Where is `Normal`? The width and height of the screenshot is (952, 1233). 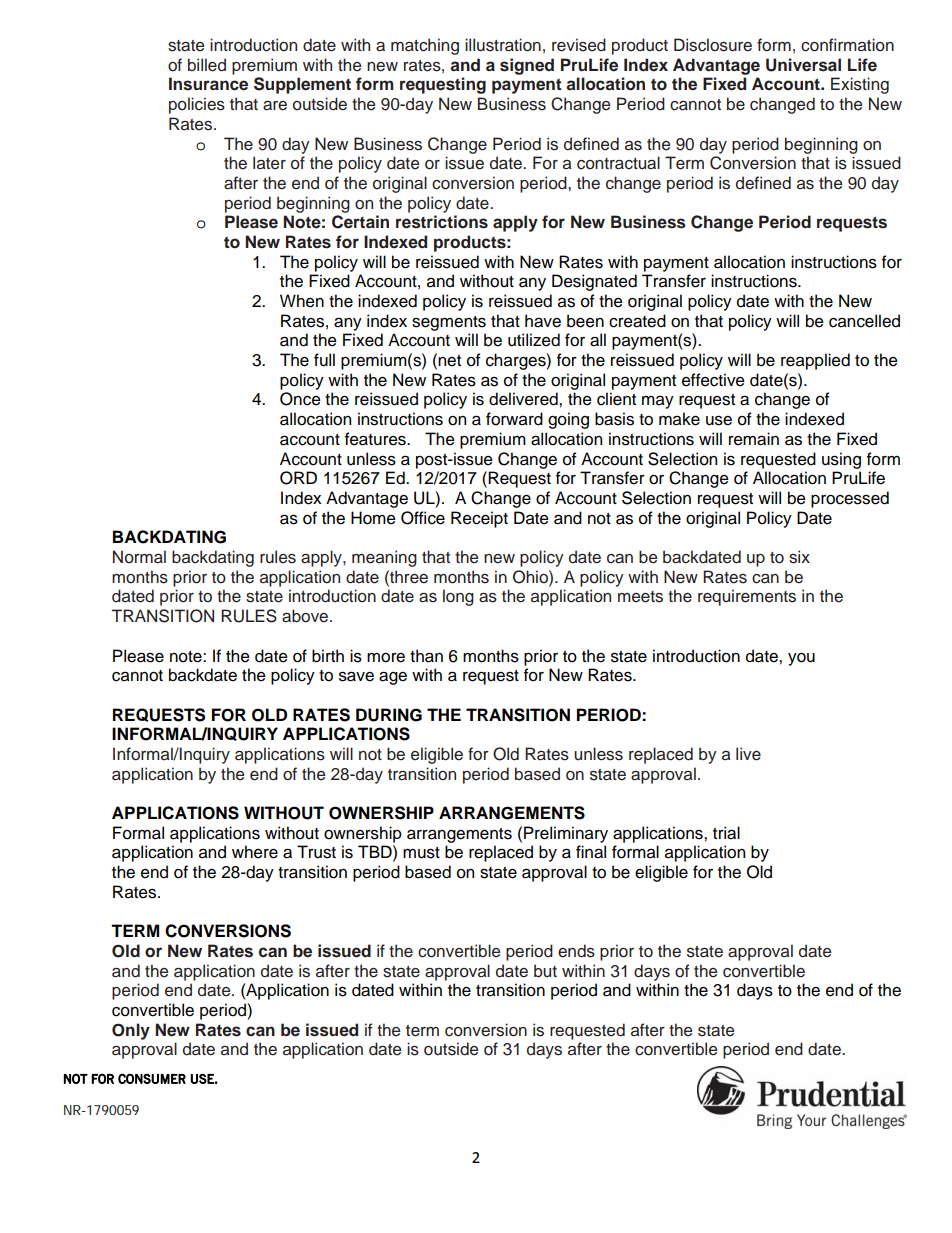 Normal is located at coordinates (139, 557).
